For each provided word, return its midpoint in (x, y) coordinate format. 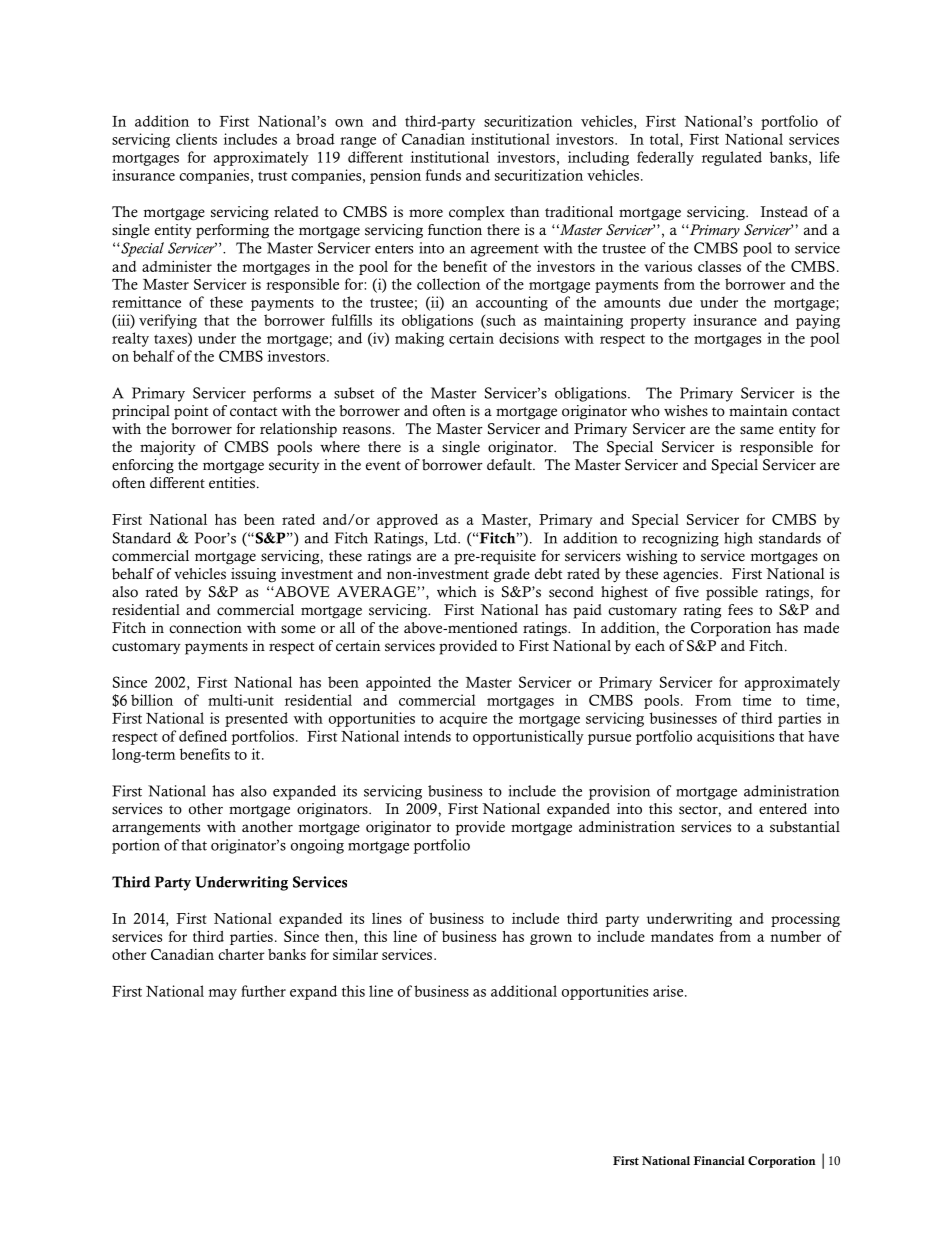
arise (669, 991)
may (222, 994)
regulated (732, 158)
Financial (719, 1160)
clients (196, 139)
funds (443, 175)
